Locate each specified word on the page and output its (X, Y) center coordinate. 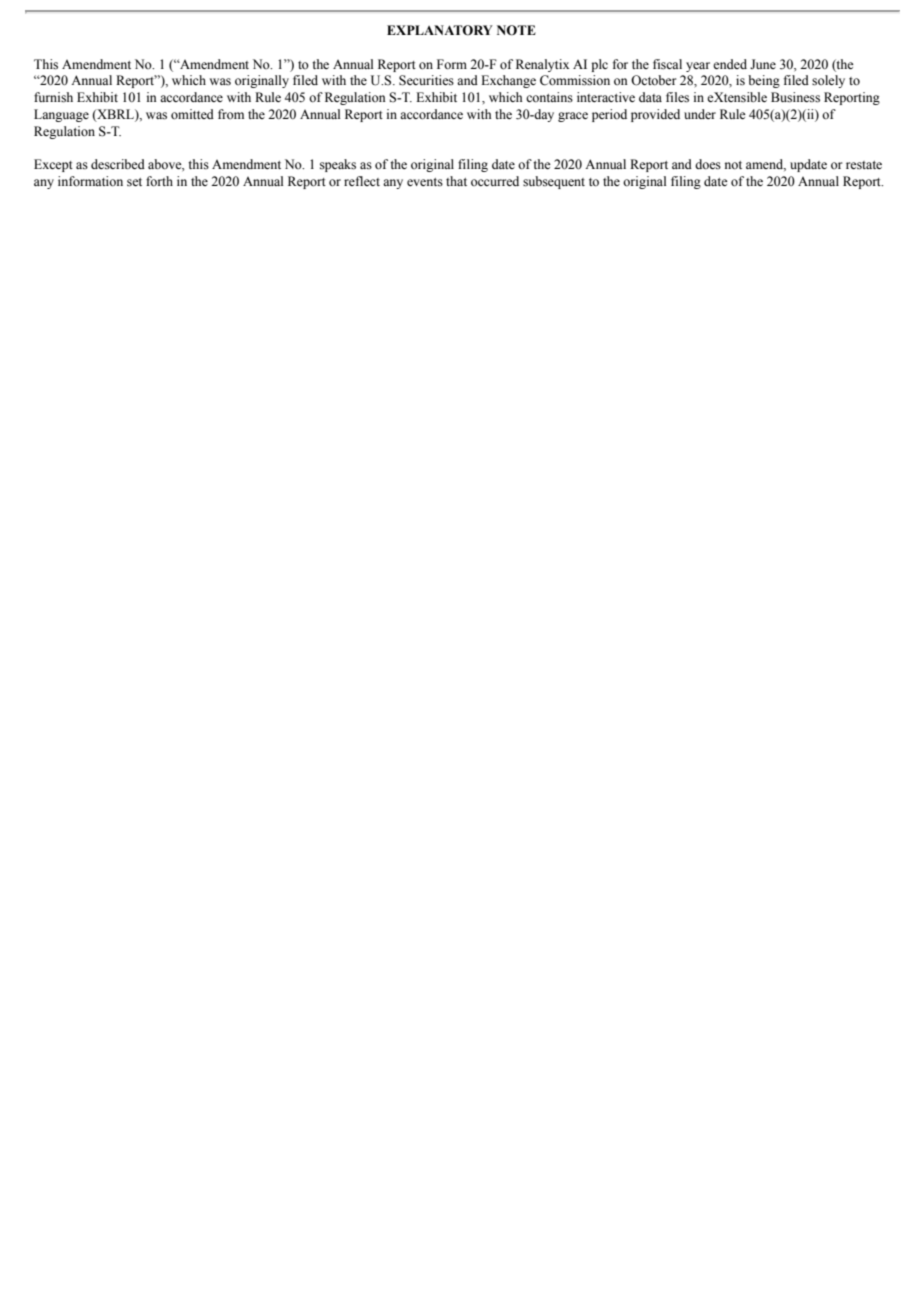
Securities (426, 80)
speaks (338, 165)
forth (159, 181)
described (118, 164)
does (708, 164)
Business (795, 97)
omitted (192, 114)
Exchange (508, 81)
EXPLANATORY (440, 30)
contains (549, 97)
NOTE (516, 30)
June (763, 64)
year (698, 67)
